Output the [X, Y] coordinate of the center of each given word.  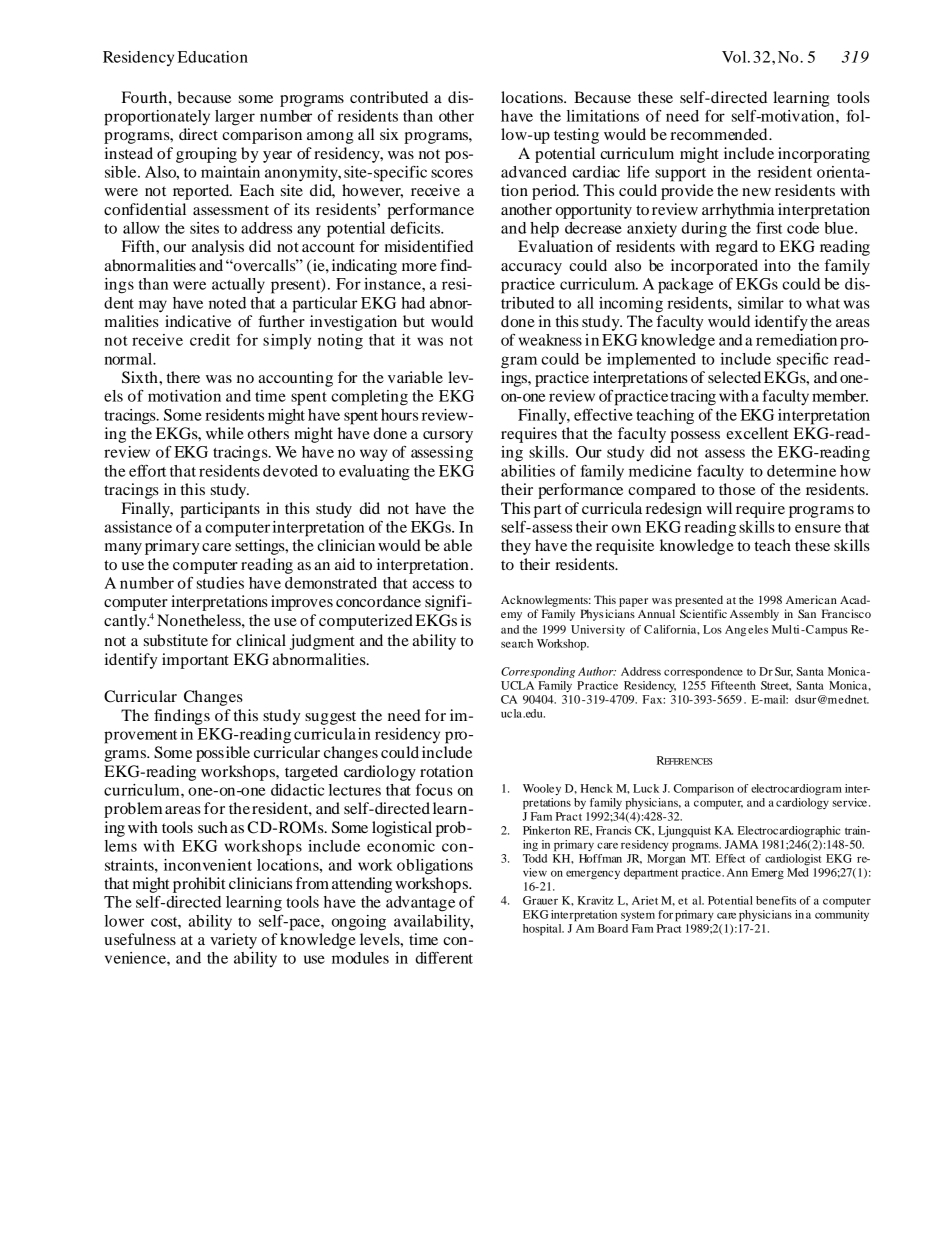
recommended [720, 134]
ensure [818, 528]
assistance [138, 527]
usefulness [140, 939]
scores [452, 173]
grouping [206, 155]
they [516, 547]
